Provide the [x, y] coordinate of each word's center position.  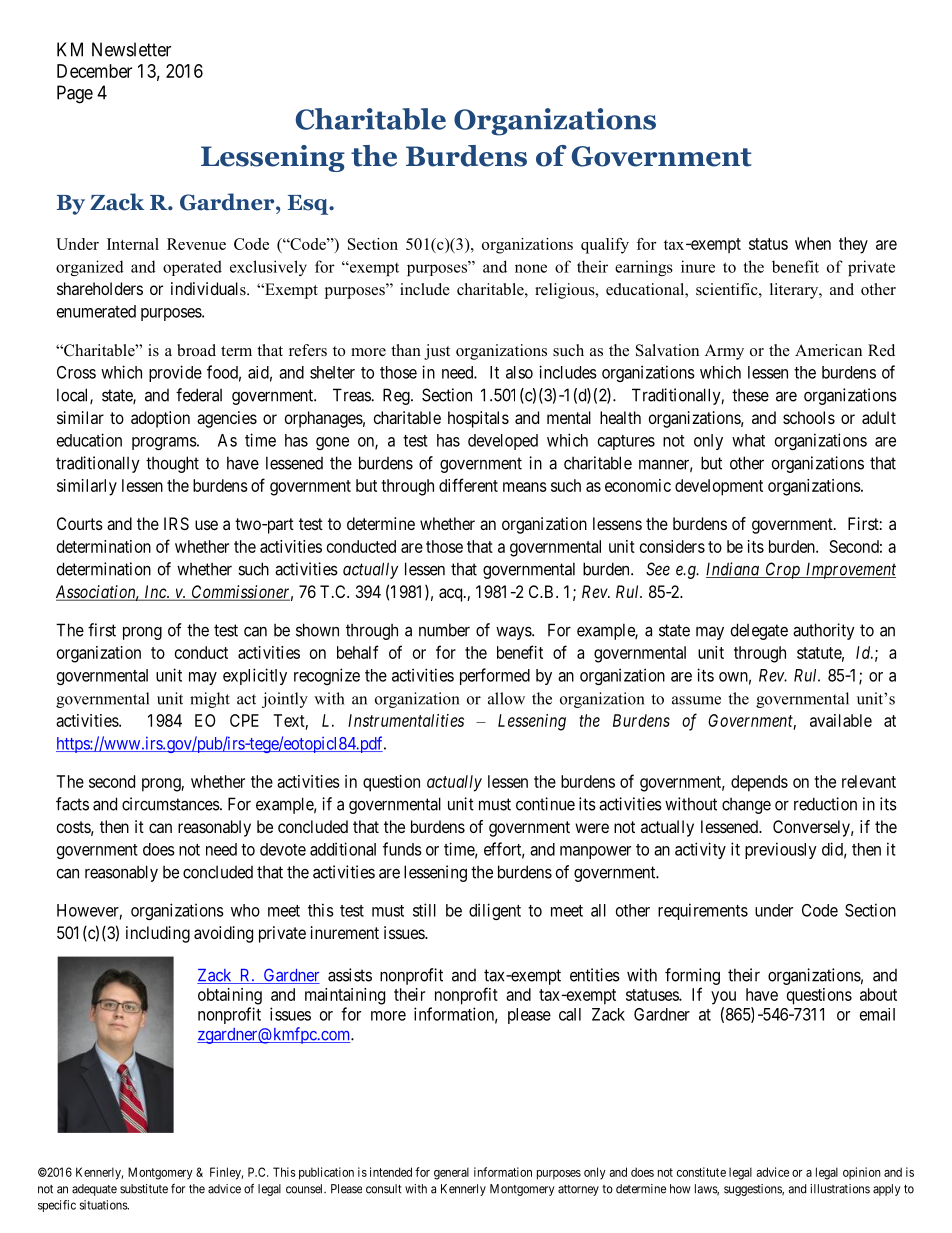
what [748, 440]
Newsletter [131, 49]
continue [545, 804]
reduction [825, 804]
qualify [605, 246]
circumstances [171, 804]
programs [164, 443]
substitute [144, 1189]
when [813, 243]
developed [503, 442]
